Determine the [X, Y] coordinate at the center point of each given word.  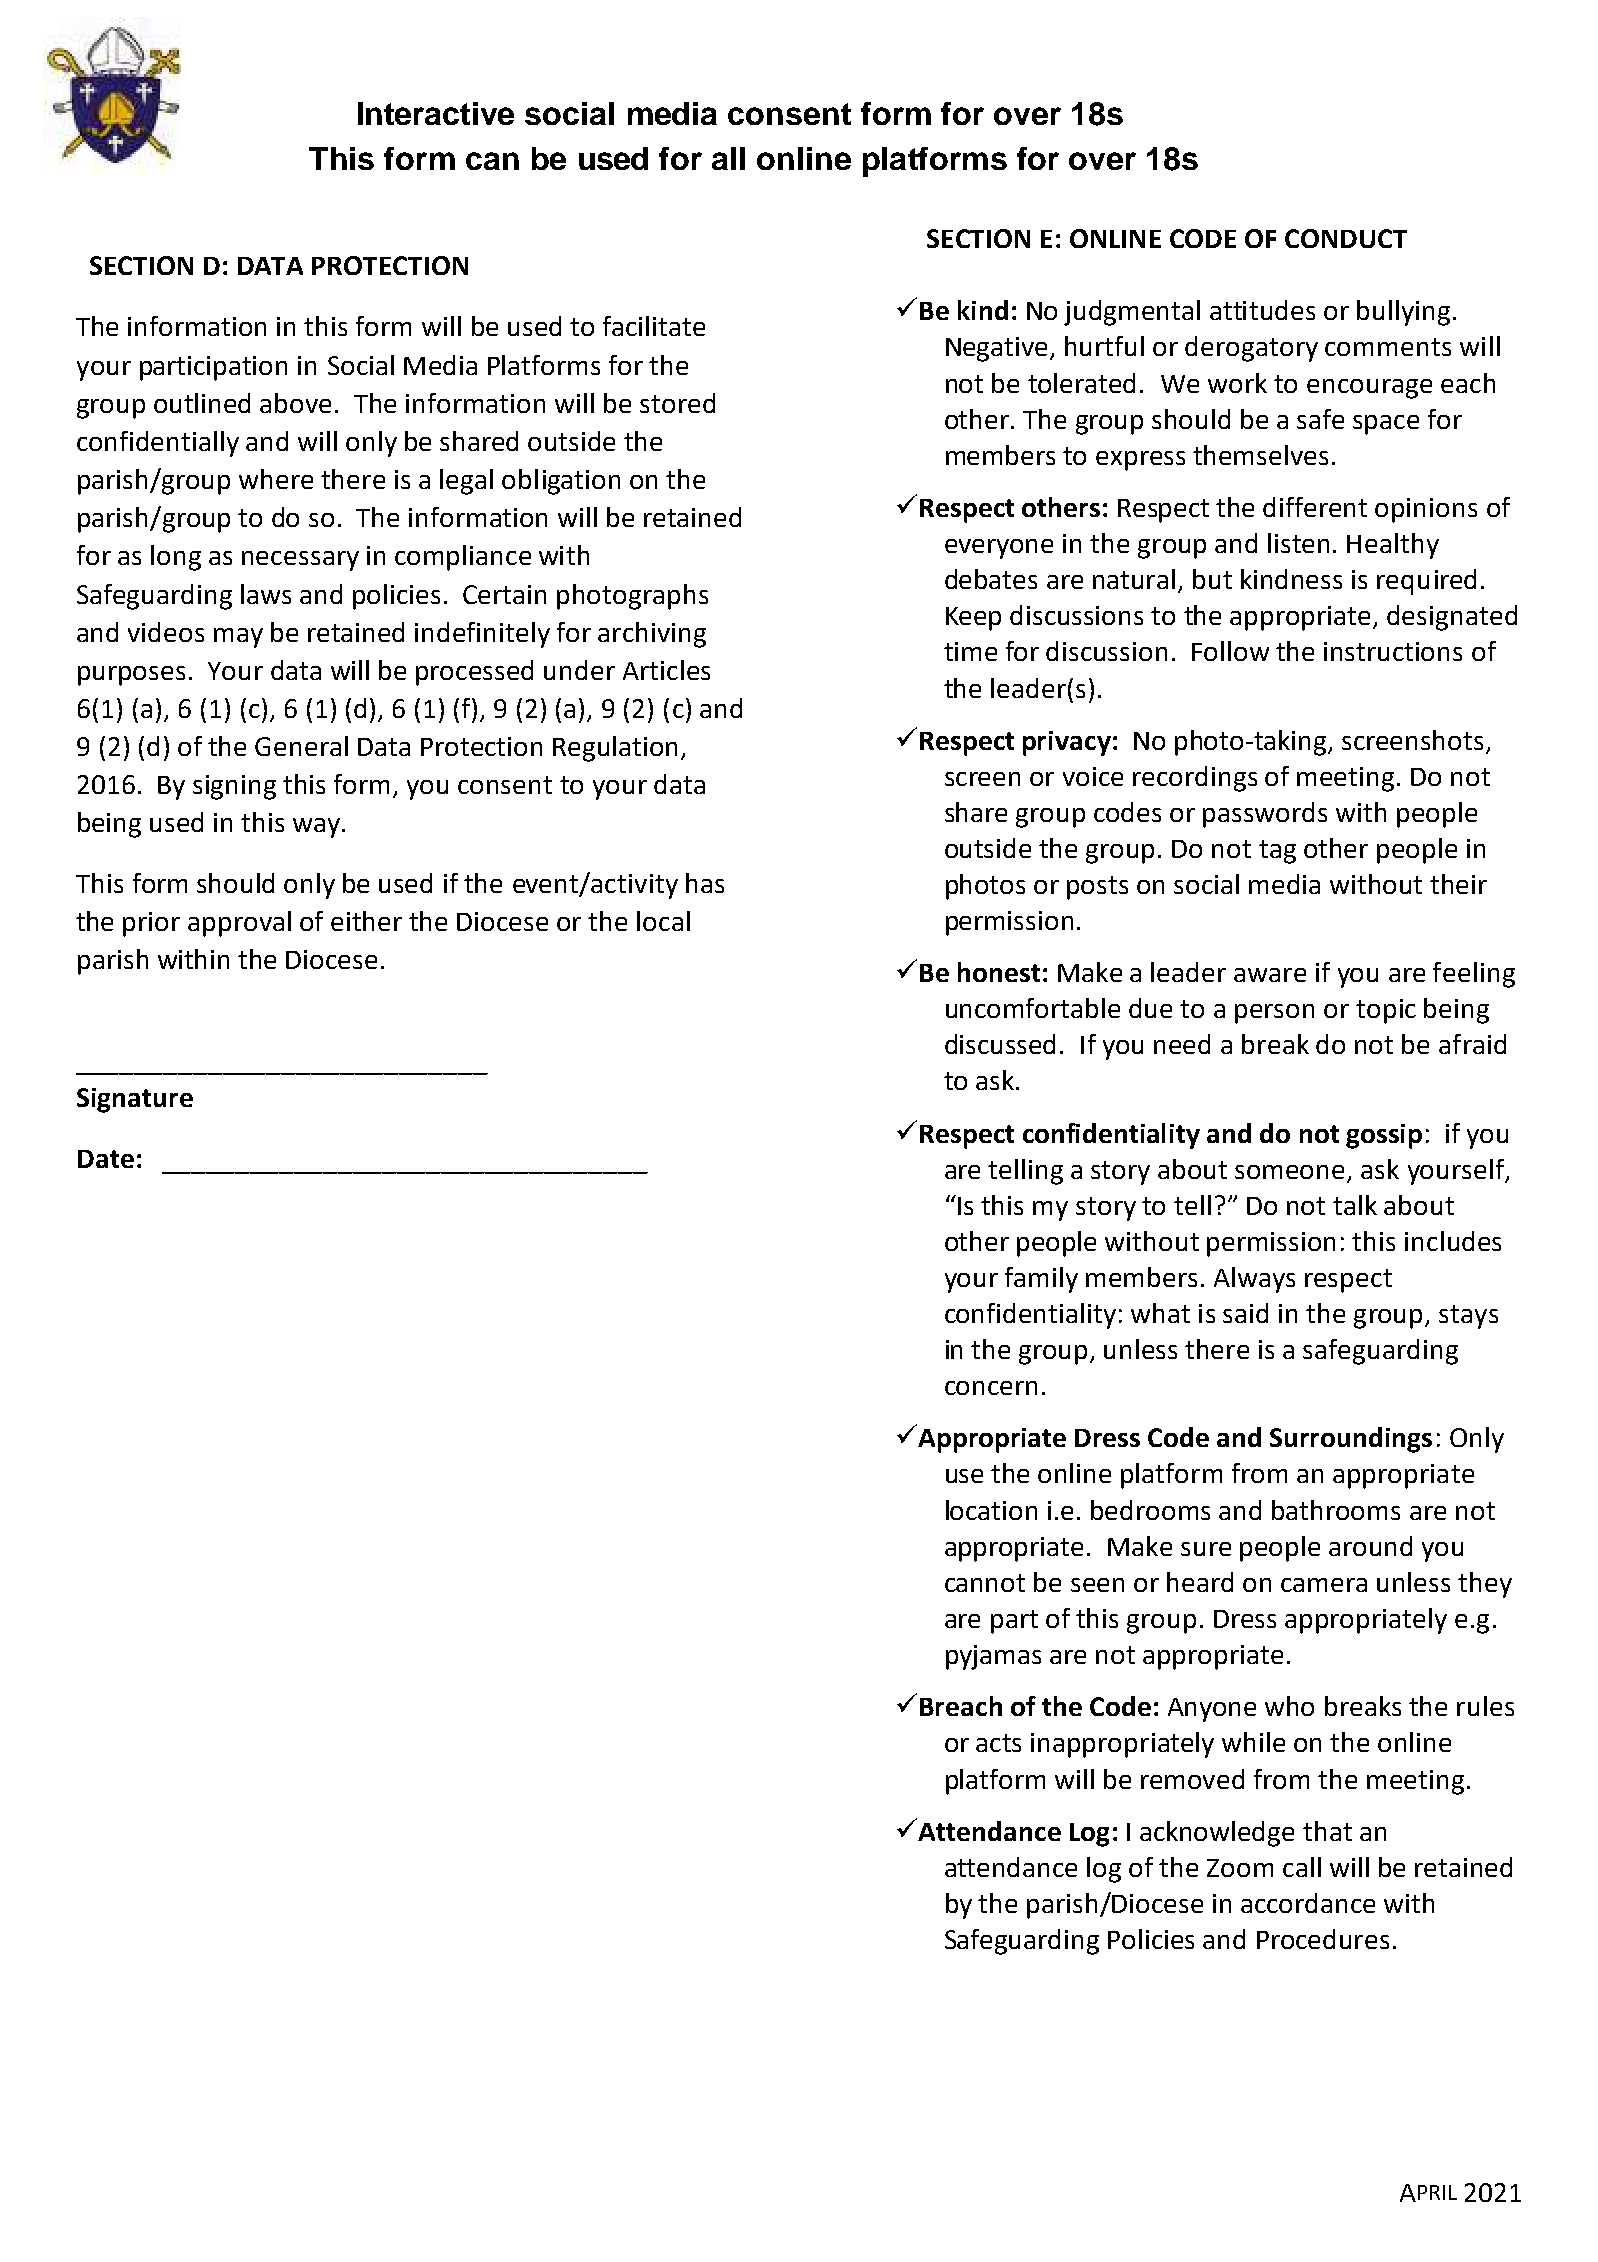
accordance [1308, 1903]
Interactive [436, 113]
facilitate [654, 326]
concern [991, 1388]
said [1245, 1313]
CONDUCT [1346, 238]
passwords [1265, 815]
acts [998, 1743]
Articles [666, 670]
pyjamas [993, 1657]
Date [106, 1159]
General [301, 746]
